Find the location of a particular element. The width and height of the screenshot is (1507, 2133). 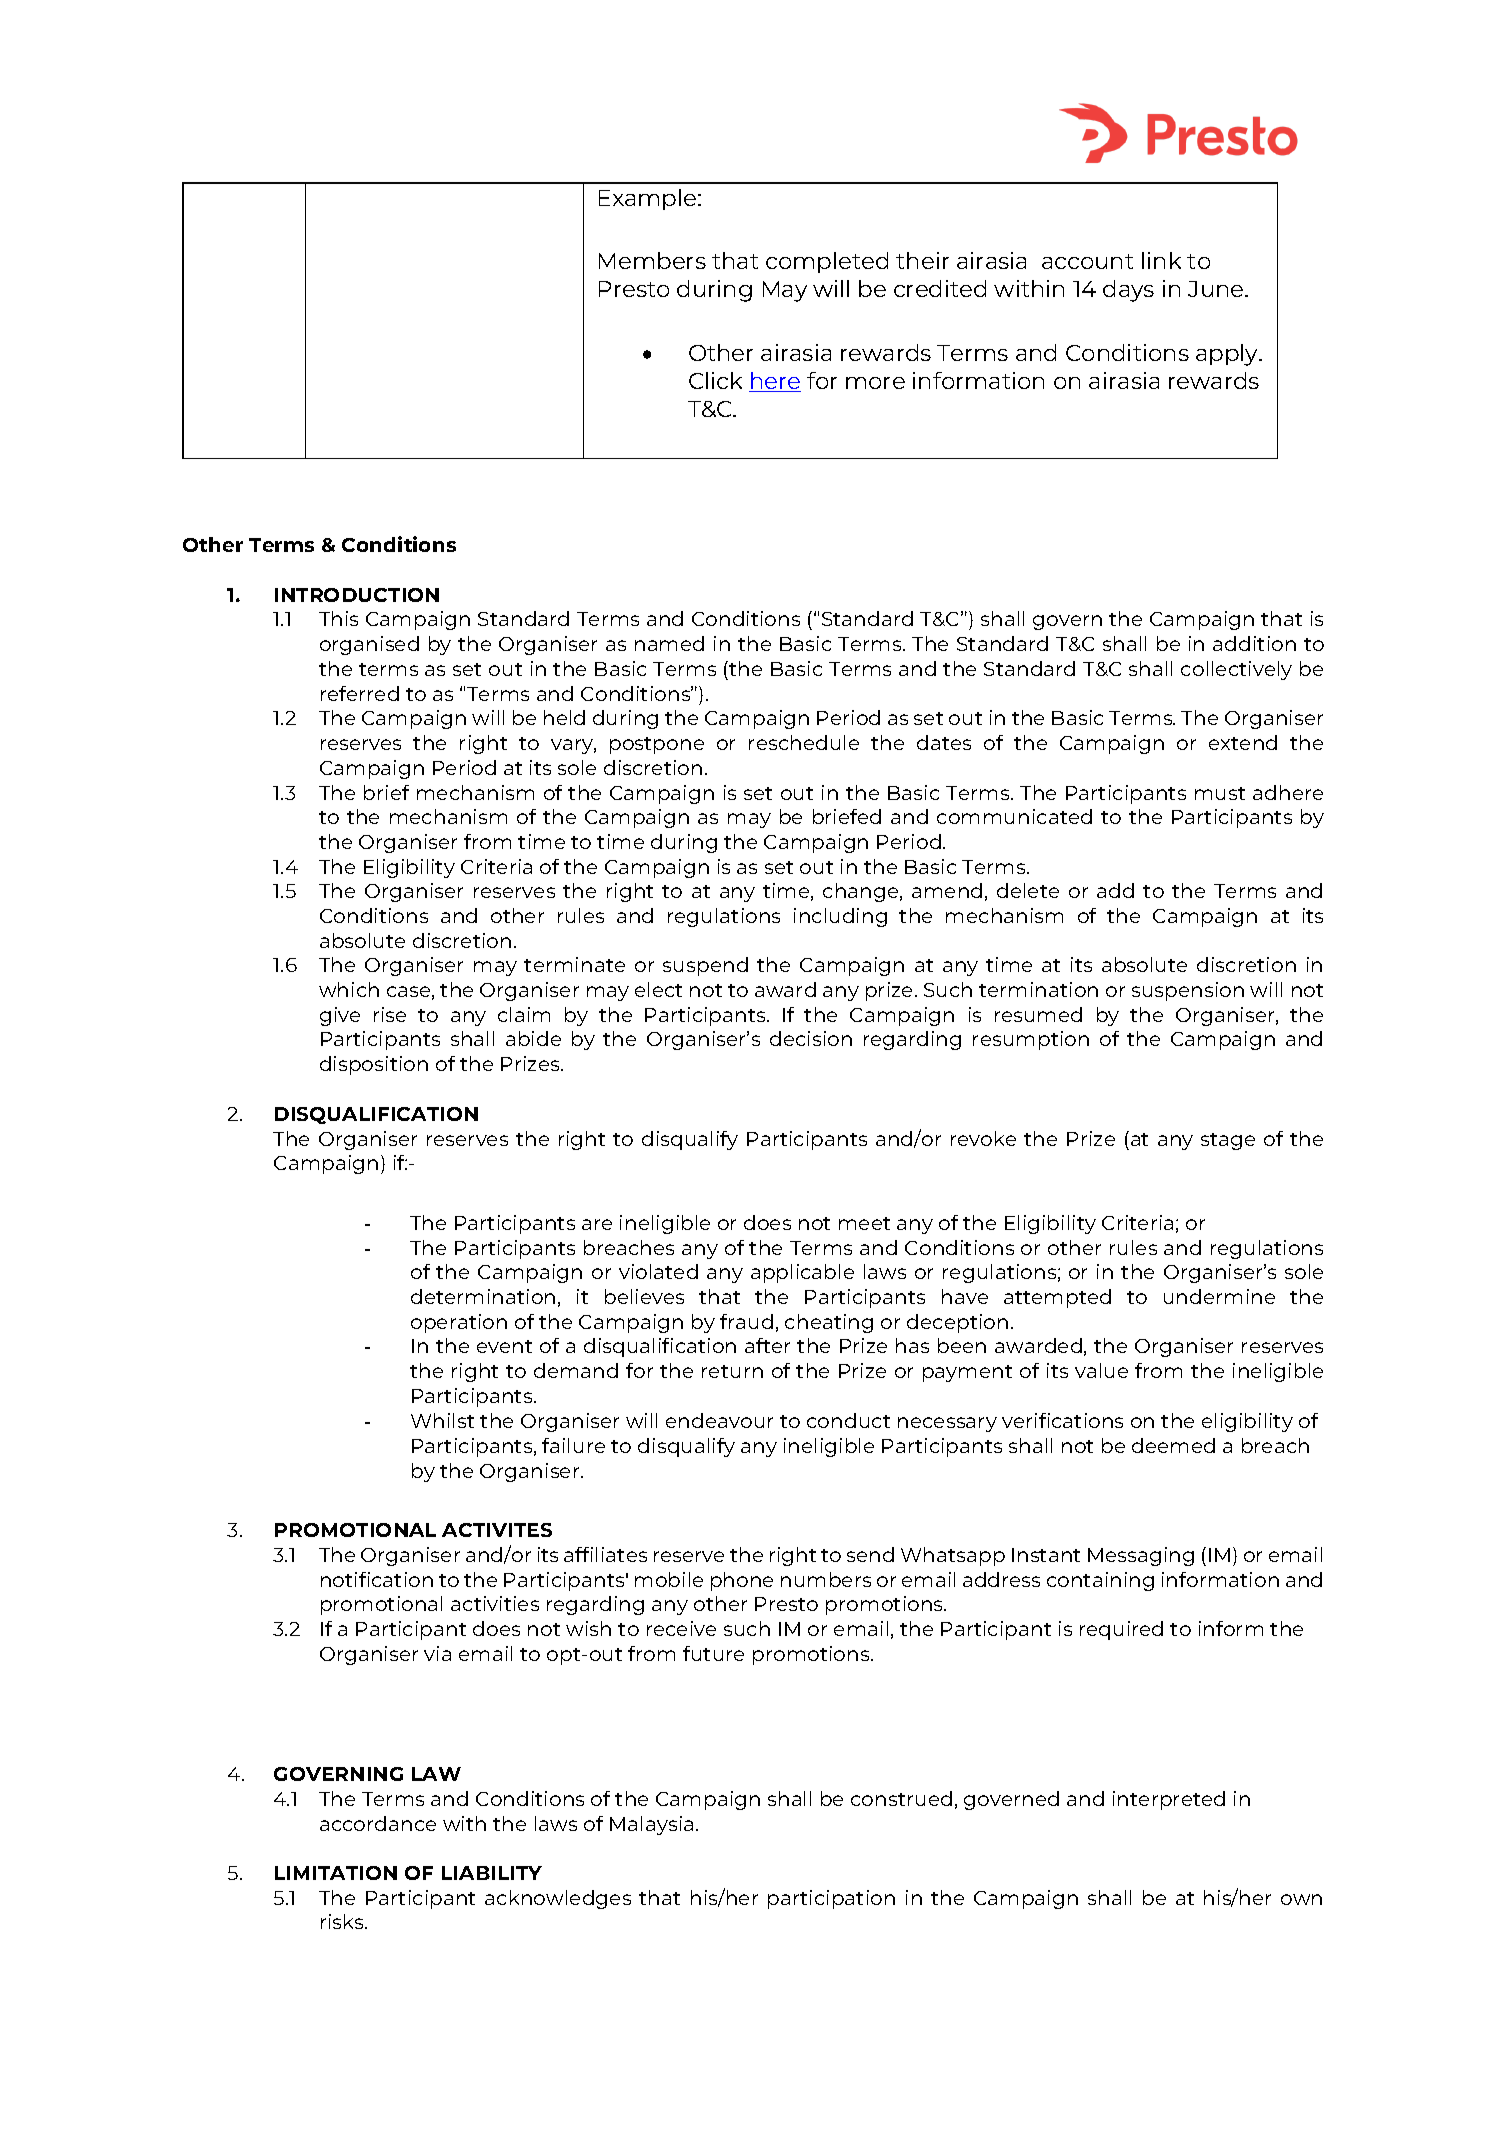

Members is located at coordinates (652, 260).
